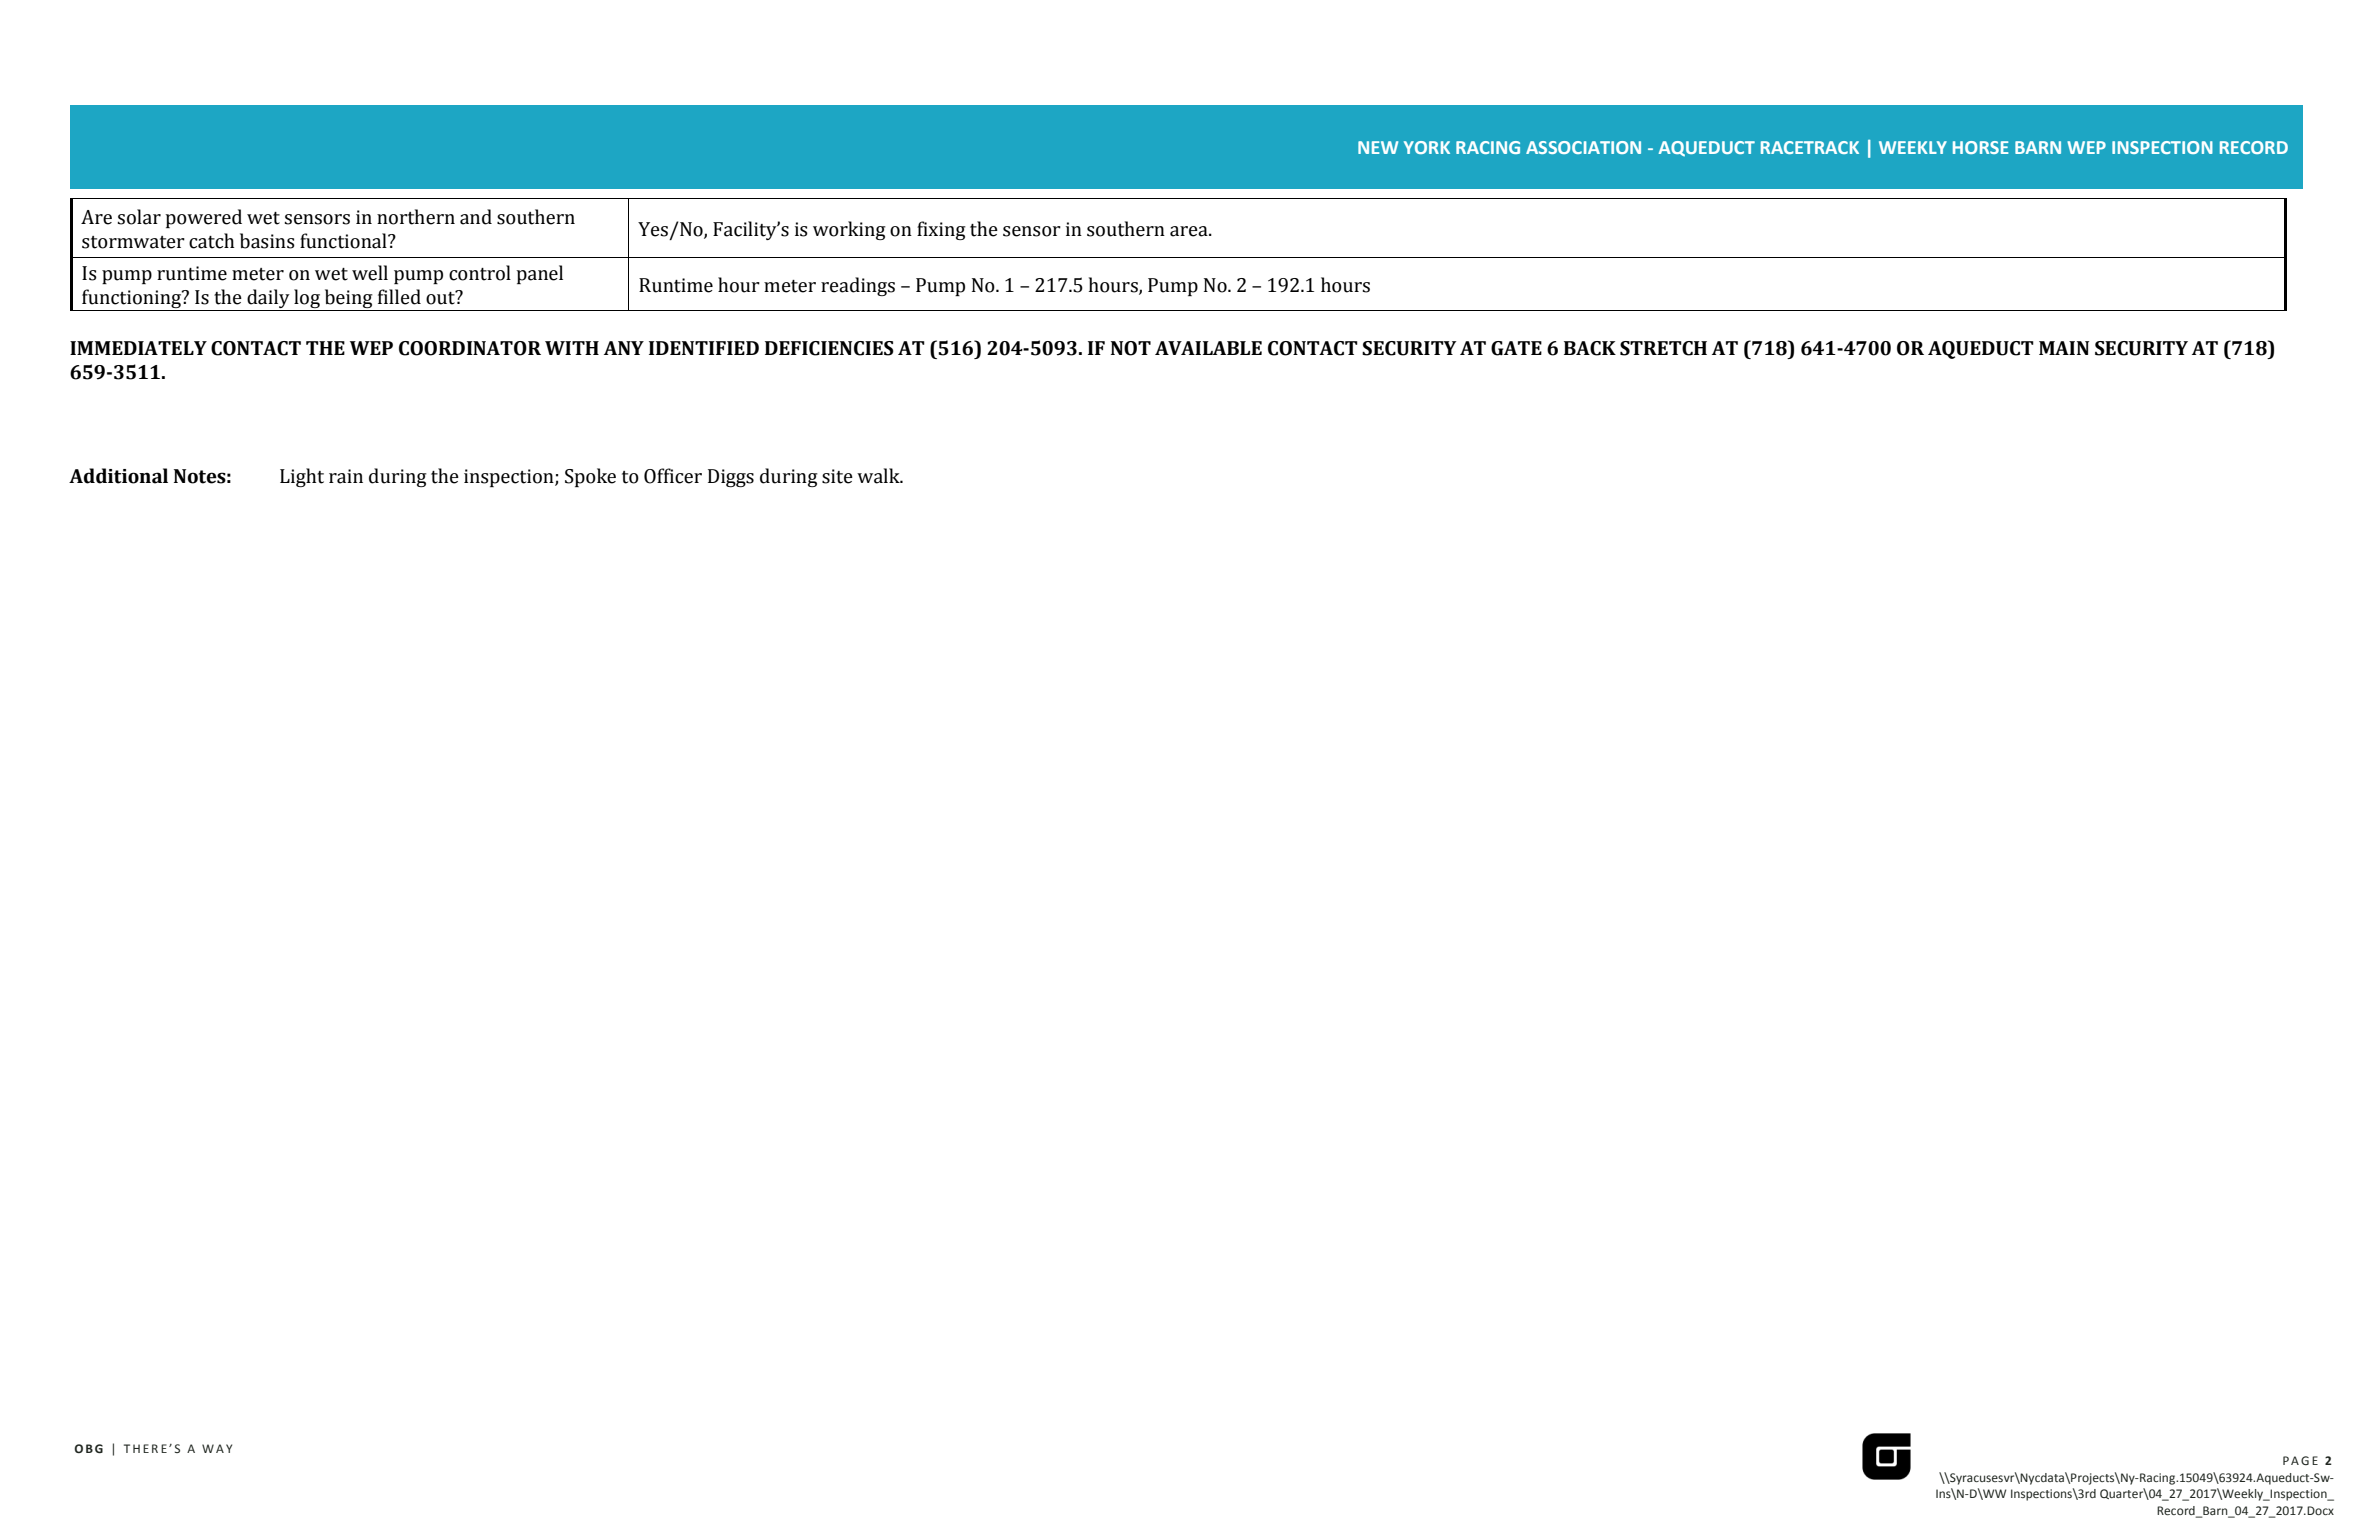 Image resolution: width=2373 pixels, height=1535 pixels. I want to click on RACETRACK, so click(1810, 147).
